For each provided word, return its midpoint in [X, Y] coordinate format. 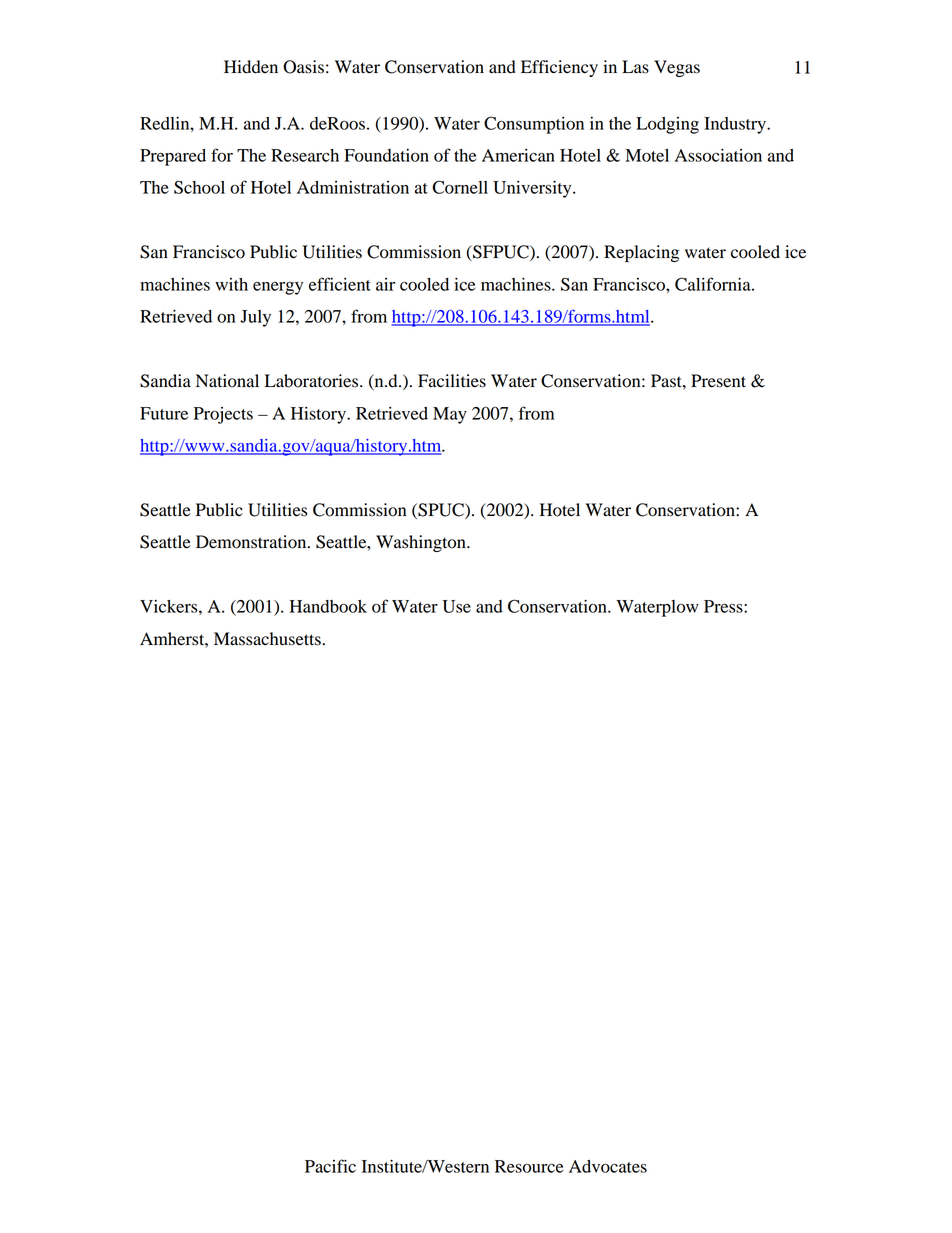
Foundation [386, 155]
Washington [422, 543]
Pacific [330, 1166]
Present [718, 381]
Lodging [667, 125]
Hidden [251, 67]
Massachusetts [267, 639]
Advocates [608, 1166]
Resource [529, 1166]
